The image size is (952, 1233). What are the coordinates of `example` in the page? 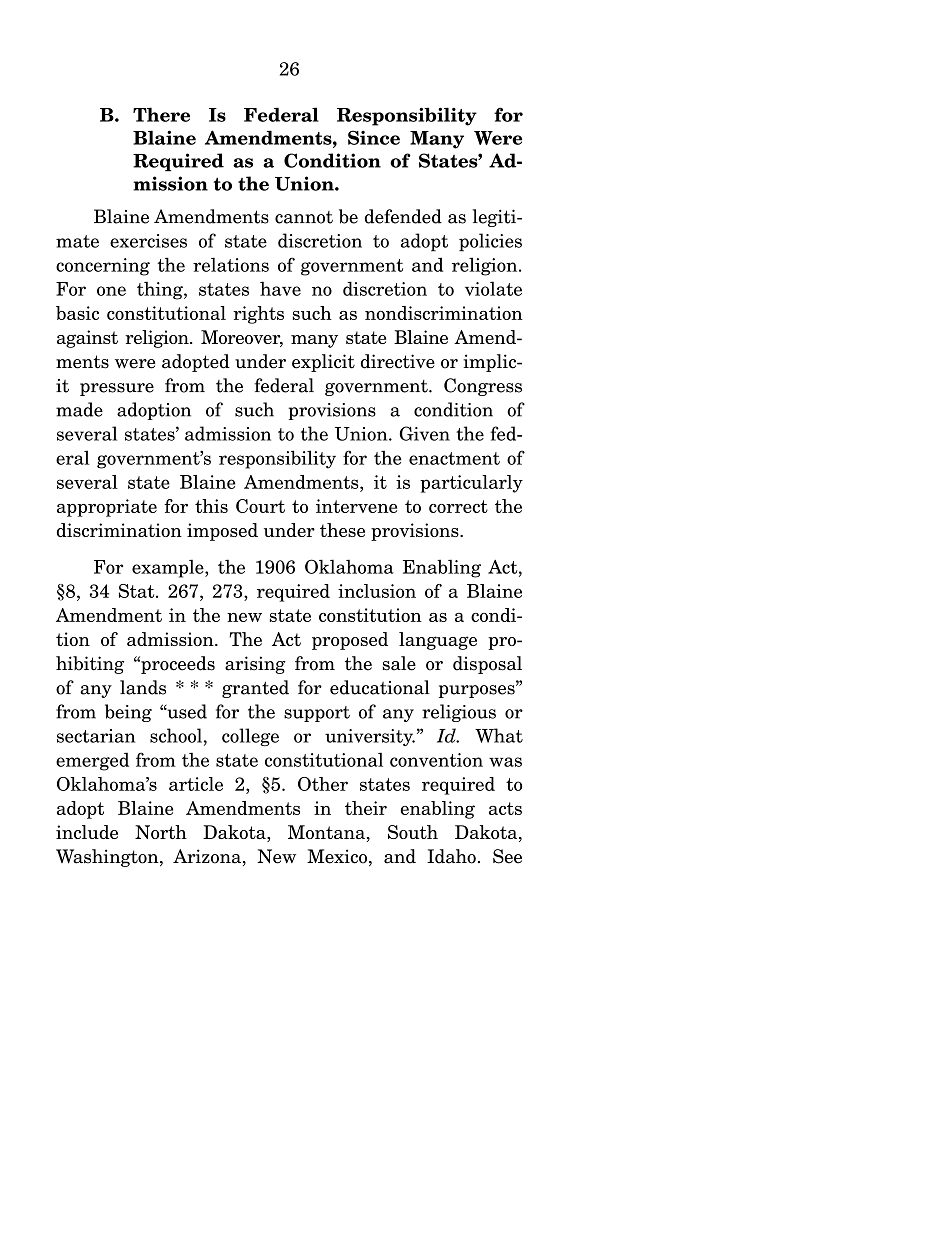 It's located at (169, 568).
